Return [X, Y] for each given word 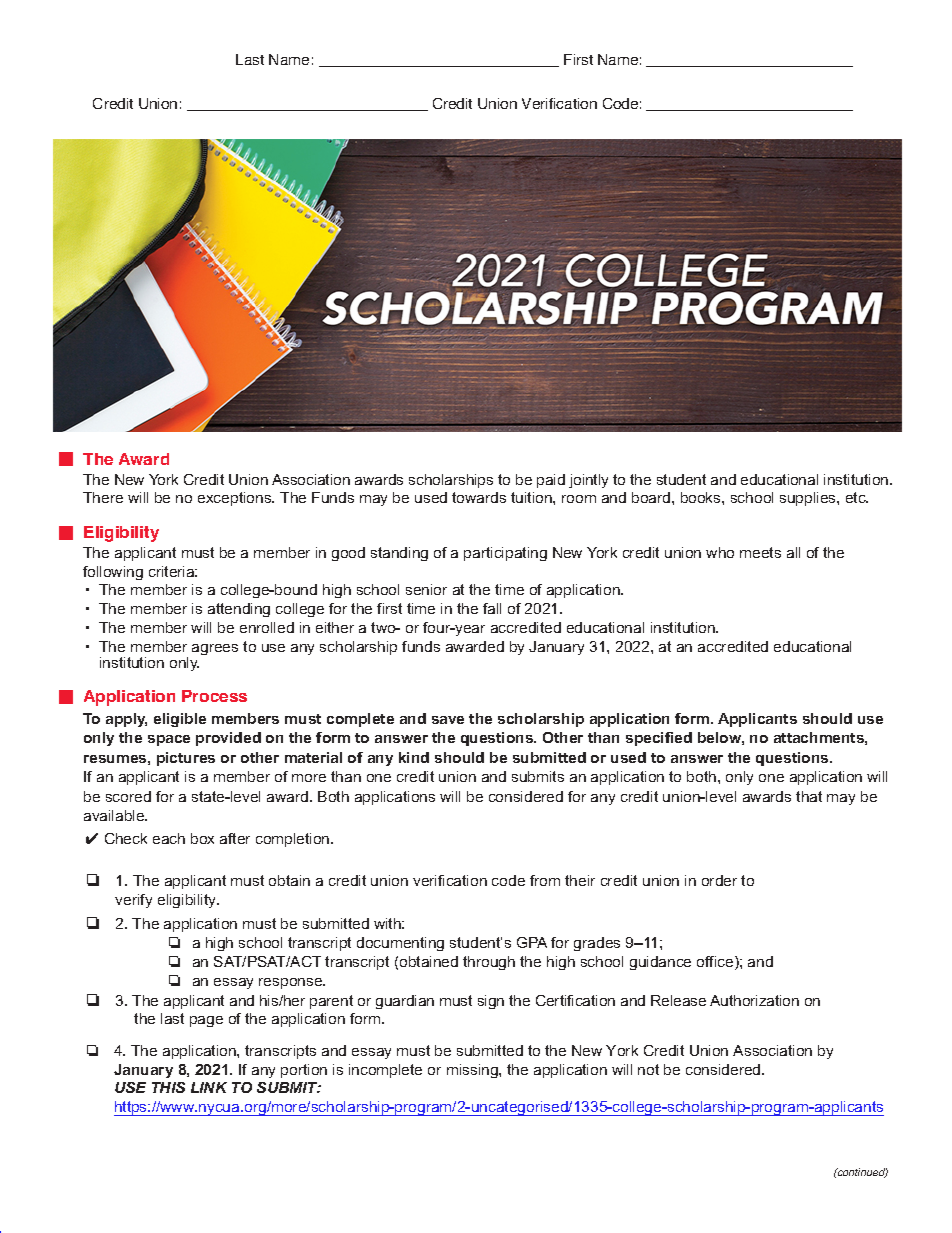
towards [479, 497]
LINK [209, 1087]
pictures [186, 759]
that [809, 796]
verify [133, 901]
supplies [809, 499]
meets [760, 552]
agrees [215, 649]
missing [473, 1071]
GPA [532, 942]
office [716, 963]
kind [414, 757]
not [648, 1069]
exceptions [236, 499]
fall [492, 608]
